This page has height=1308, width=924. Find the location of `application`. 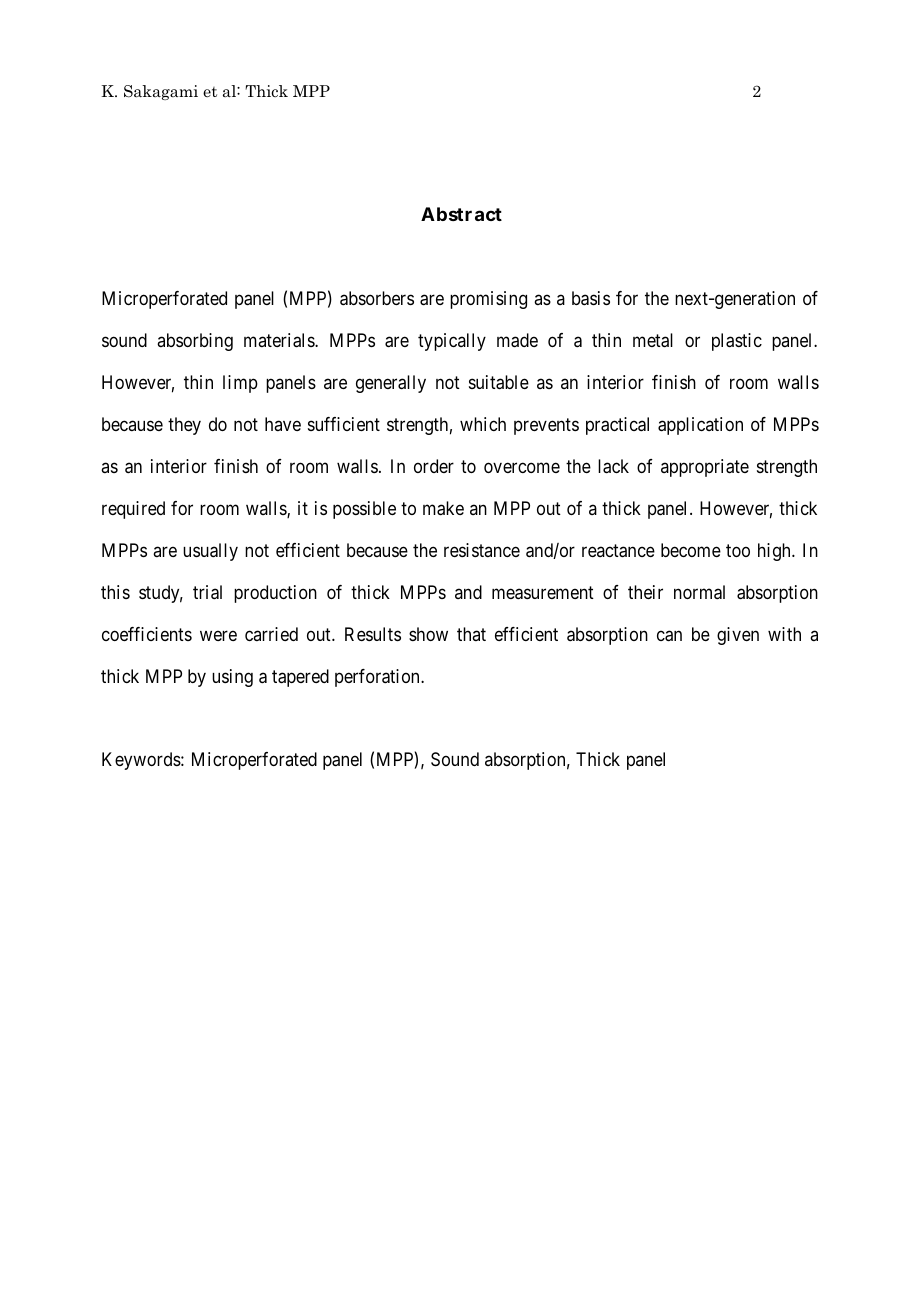

application is located at coordinates (700, 426).
